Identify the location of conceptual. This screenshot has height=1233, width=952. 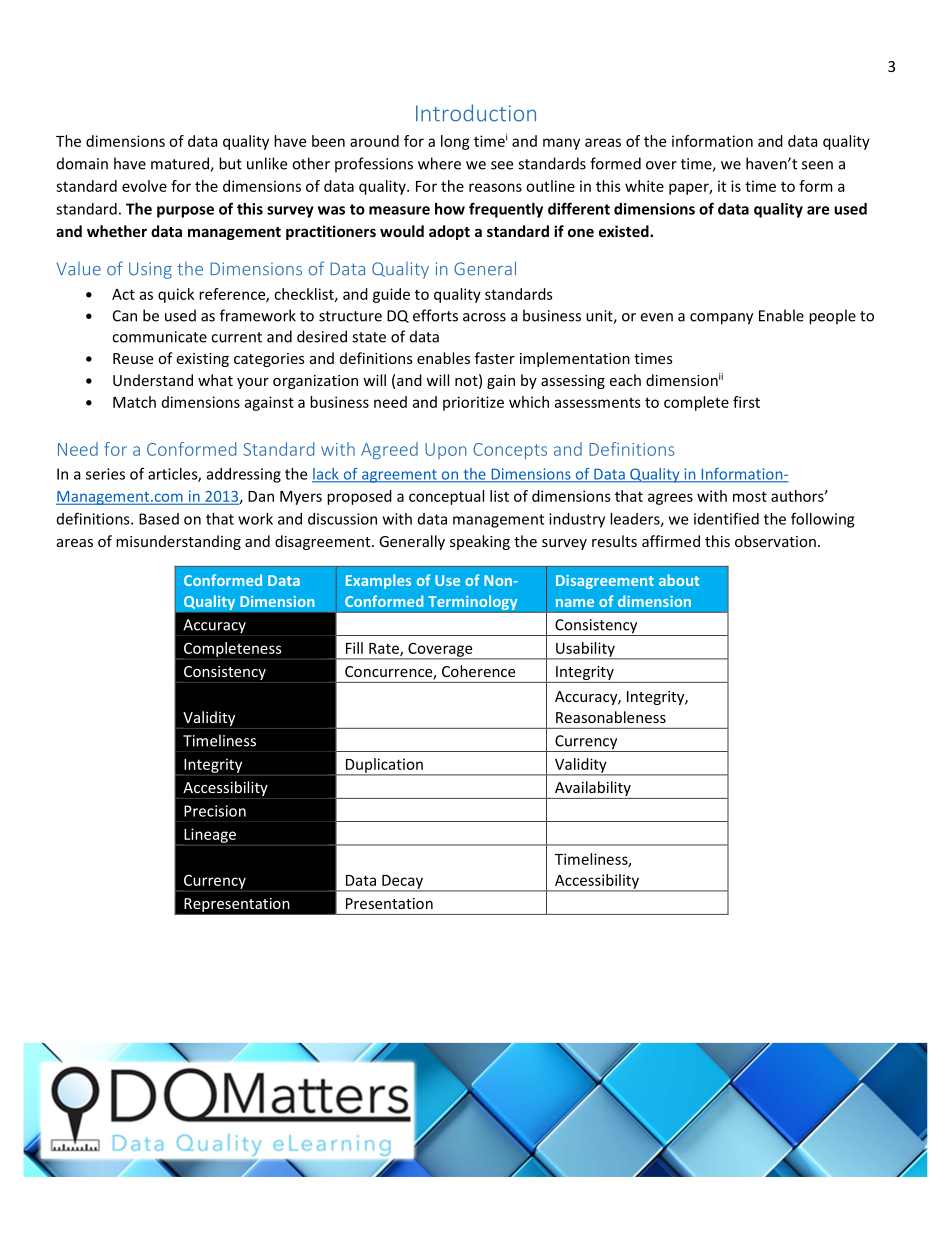
(446, 497).
